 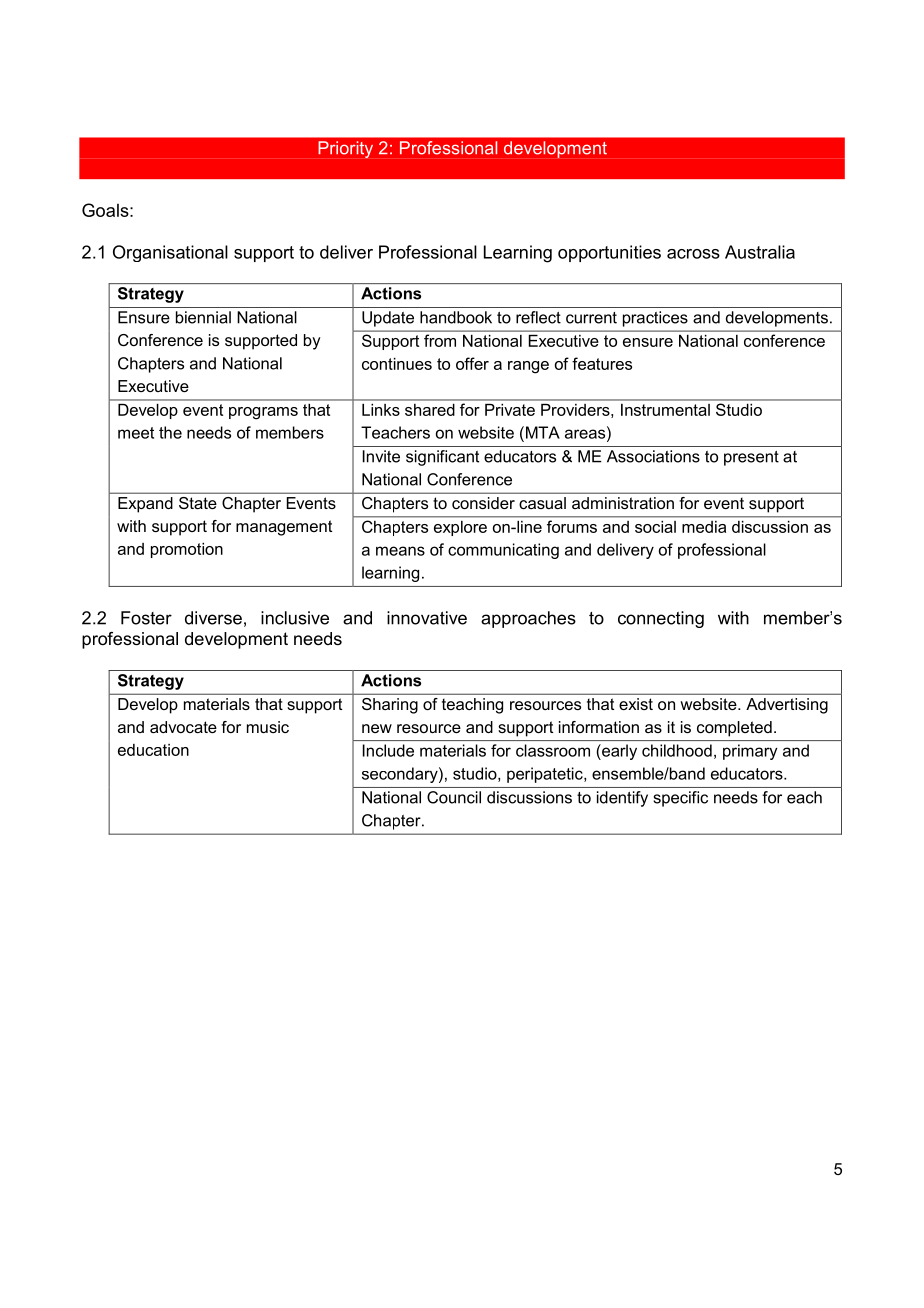 What do you see at coordinates (198, 503) in the screenshot?
I see `State` at bounding box center [198, 503].
